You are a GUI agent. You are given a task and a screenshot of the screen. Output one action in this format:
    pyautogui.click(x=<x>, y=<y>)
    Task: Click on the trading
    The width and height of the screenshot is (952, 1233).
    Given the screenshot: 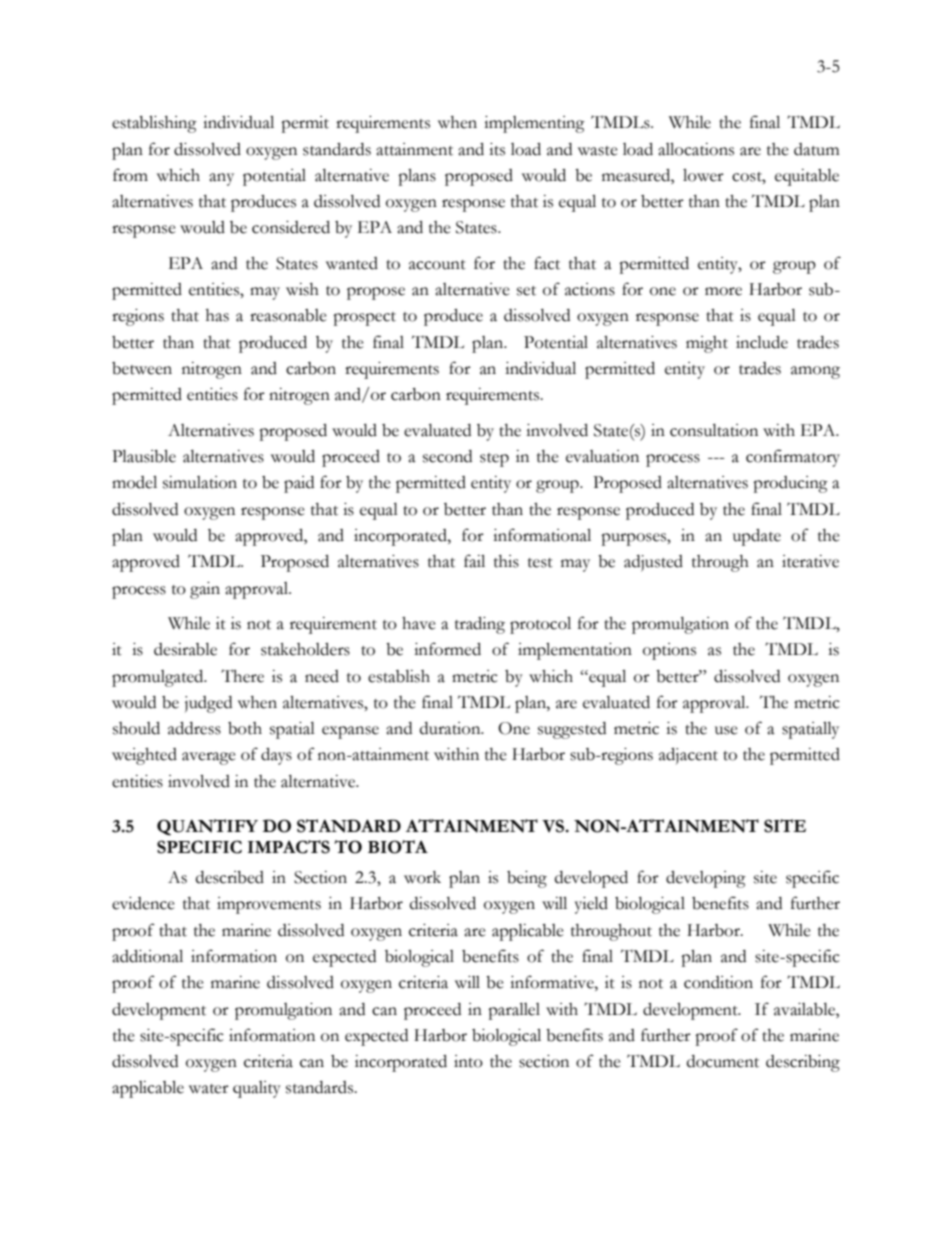 What is the action you would take?
    pyautogui.click(x=480, y=625)
